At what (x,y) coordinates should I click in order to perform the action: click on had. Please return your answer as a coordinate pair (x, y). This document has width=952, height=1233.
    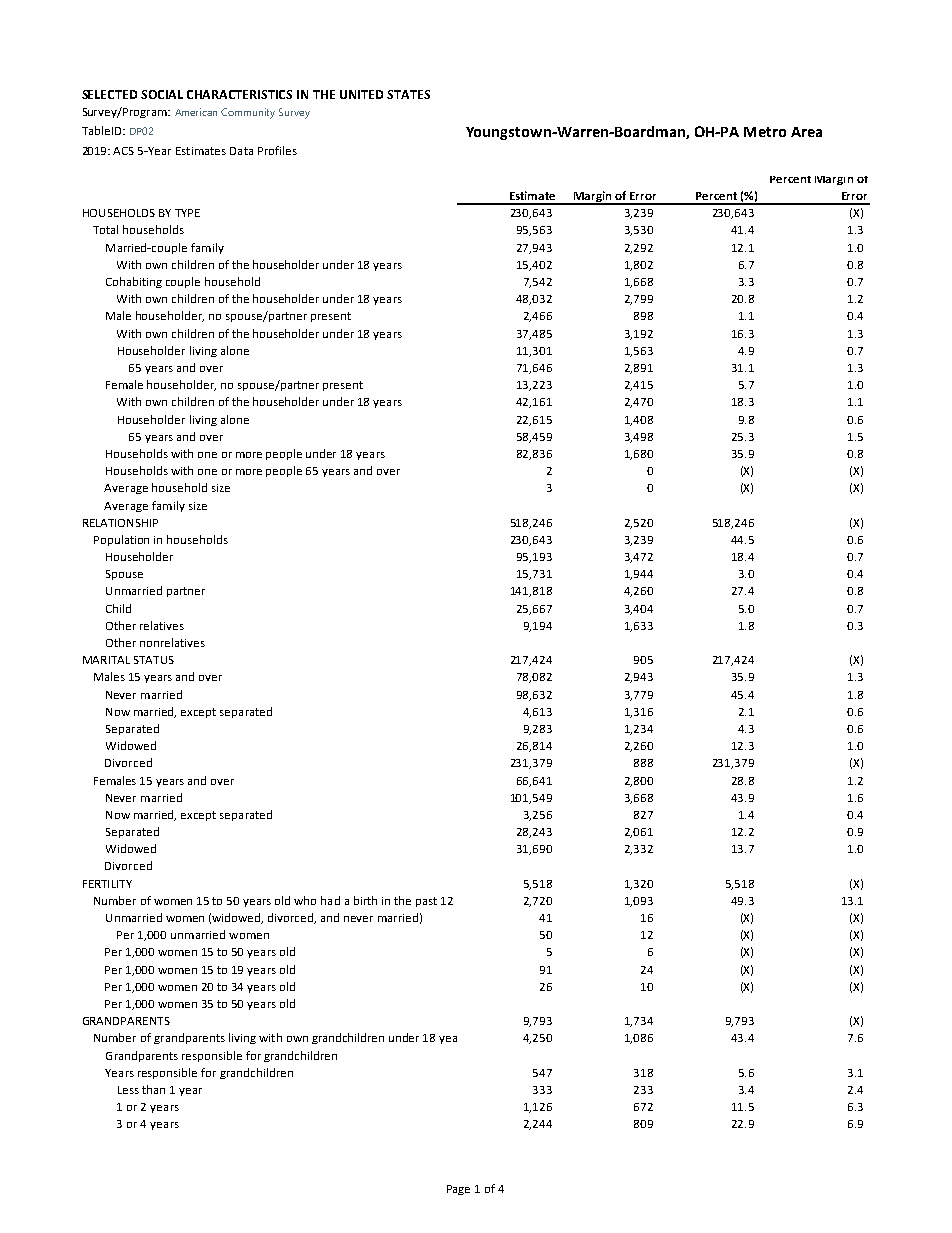
    Looking at the image, I should click on (330, 900).
